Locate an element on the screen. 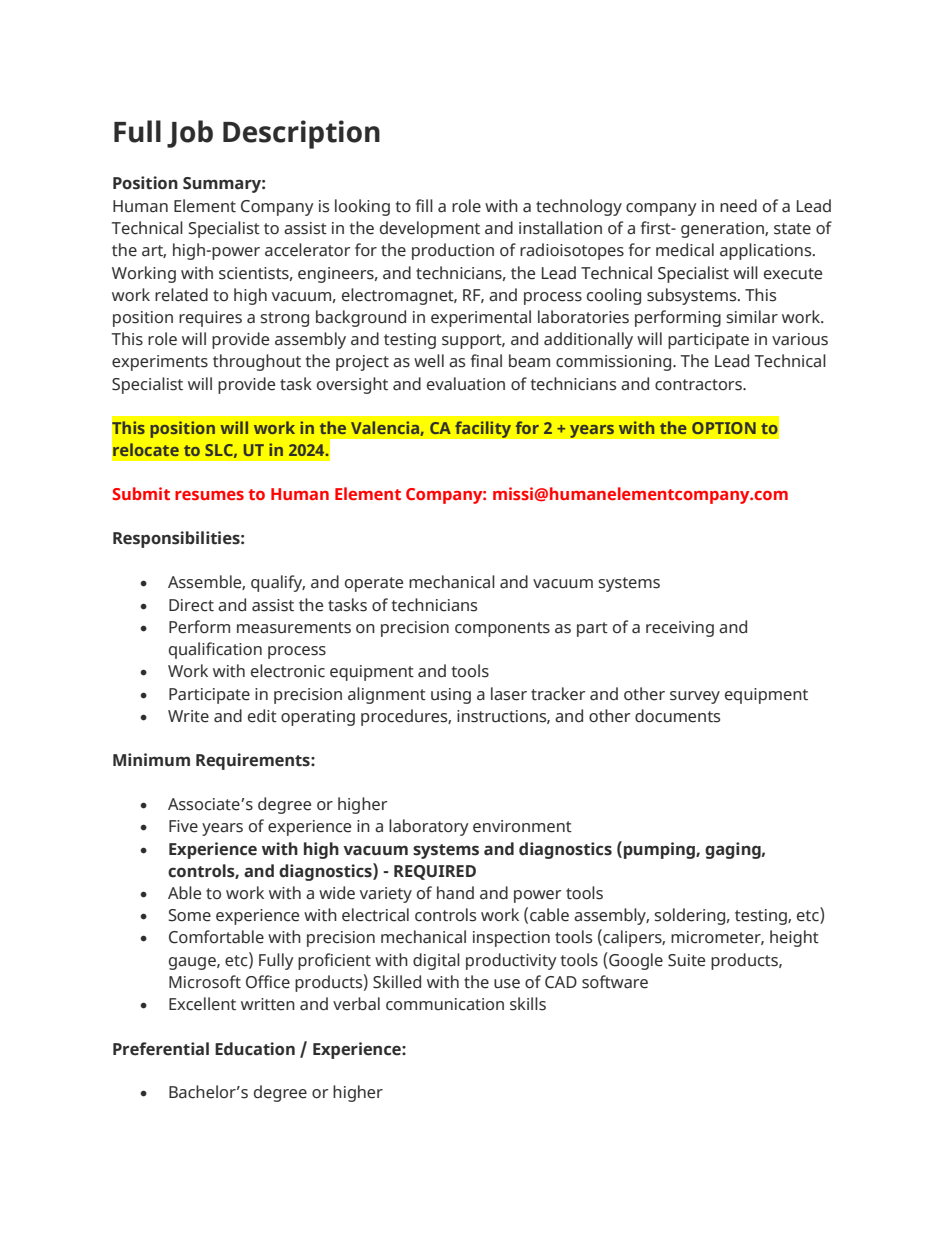  components is located at coordinates (502, 629).
